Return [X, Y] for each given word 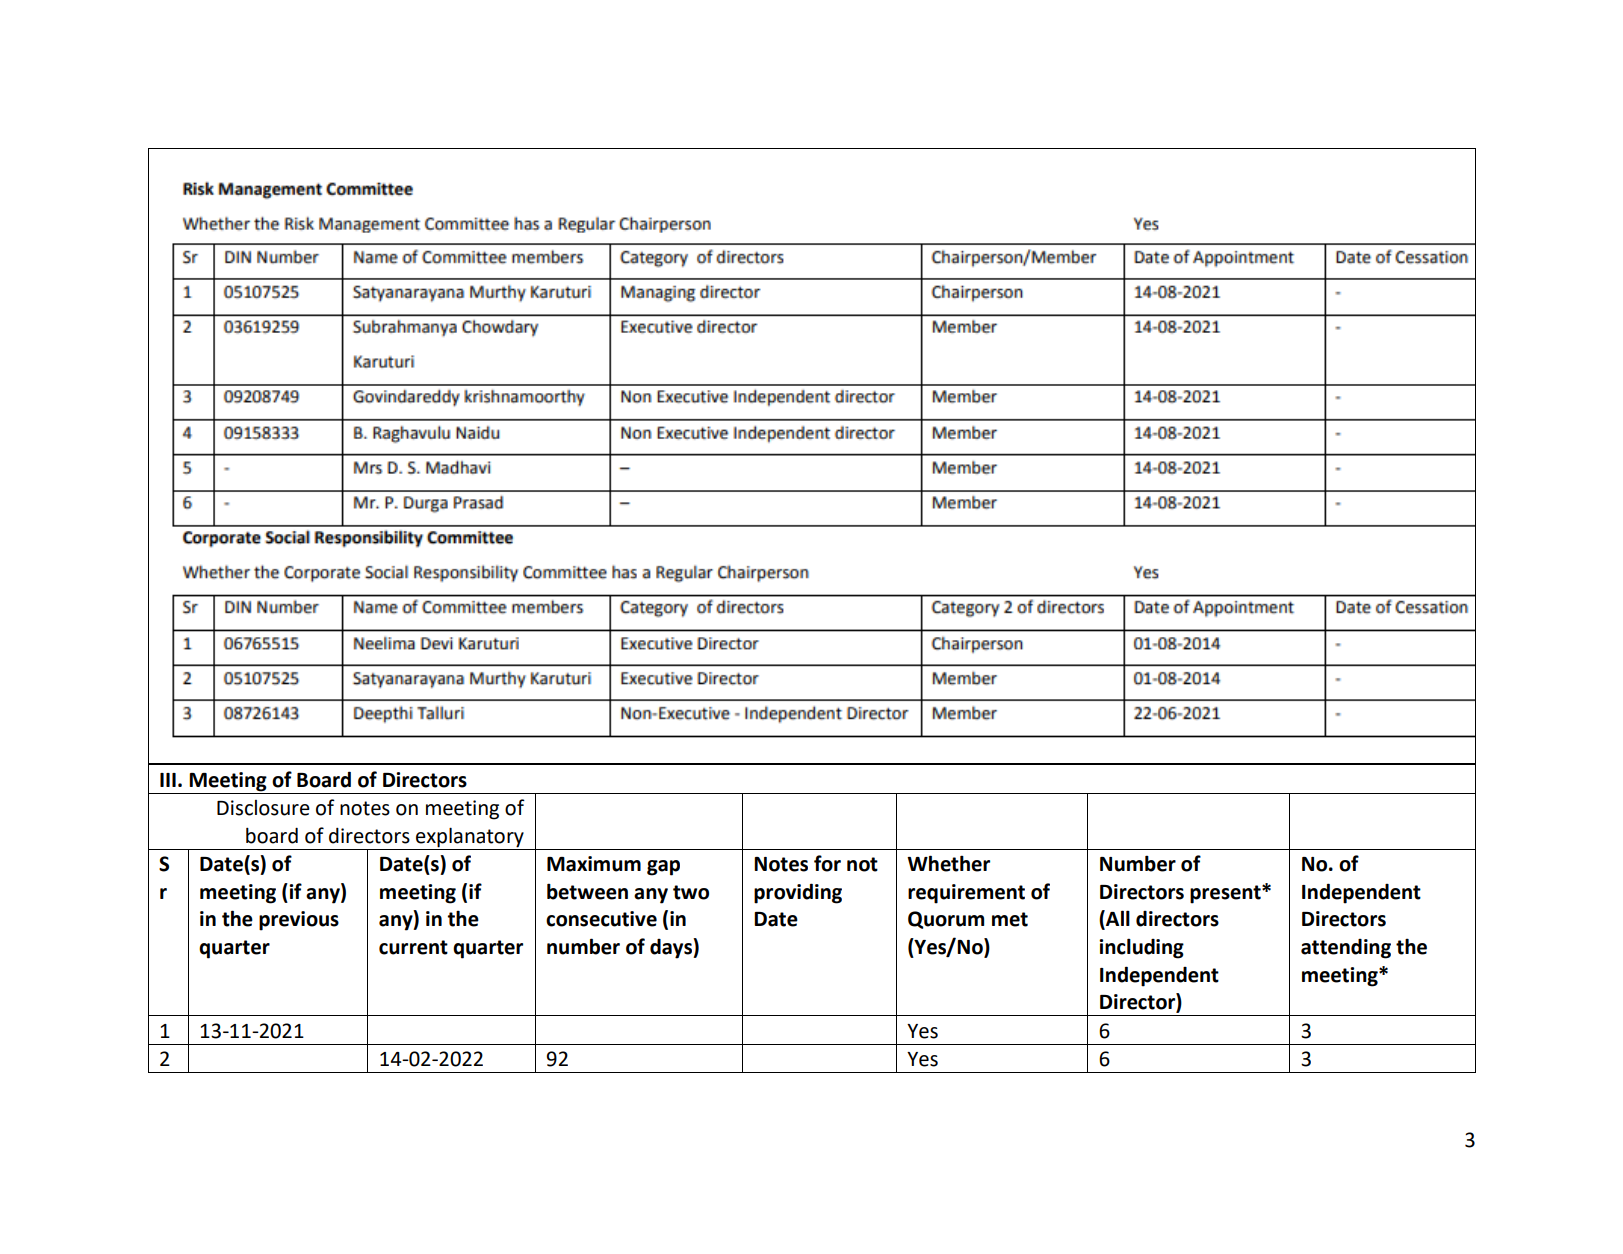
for [827, 863]
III [168, 780]
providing [798, 893]
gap [663, 868]
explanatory [470, 837]
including [1141, 948]
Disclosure [263, 808]
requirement [966, 894]
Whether [948, 863]
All [1117, 919]
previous [299, 921]
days [672, 948]
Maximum [594, 864]
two [691, 892]
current [413, 947]
